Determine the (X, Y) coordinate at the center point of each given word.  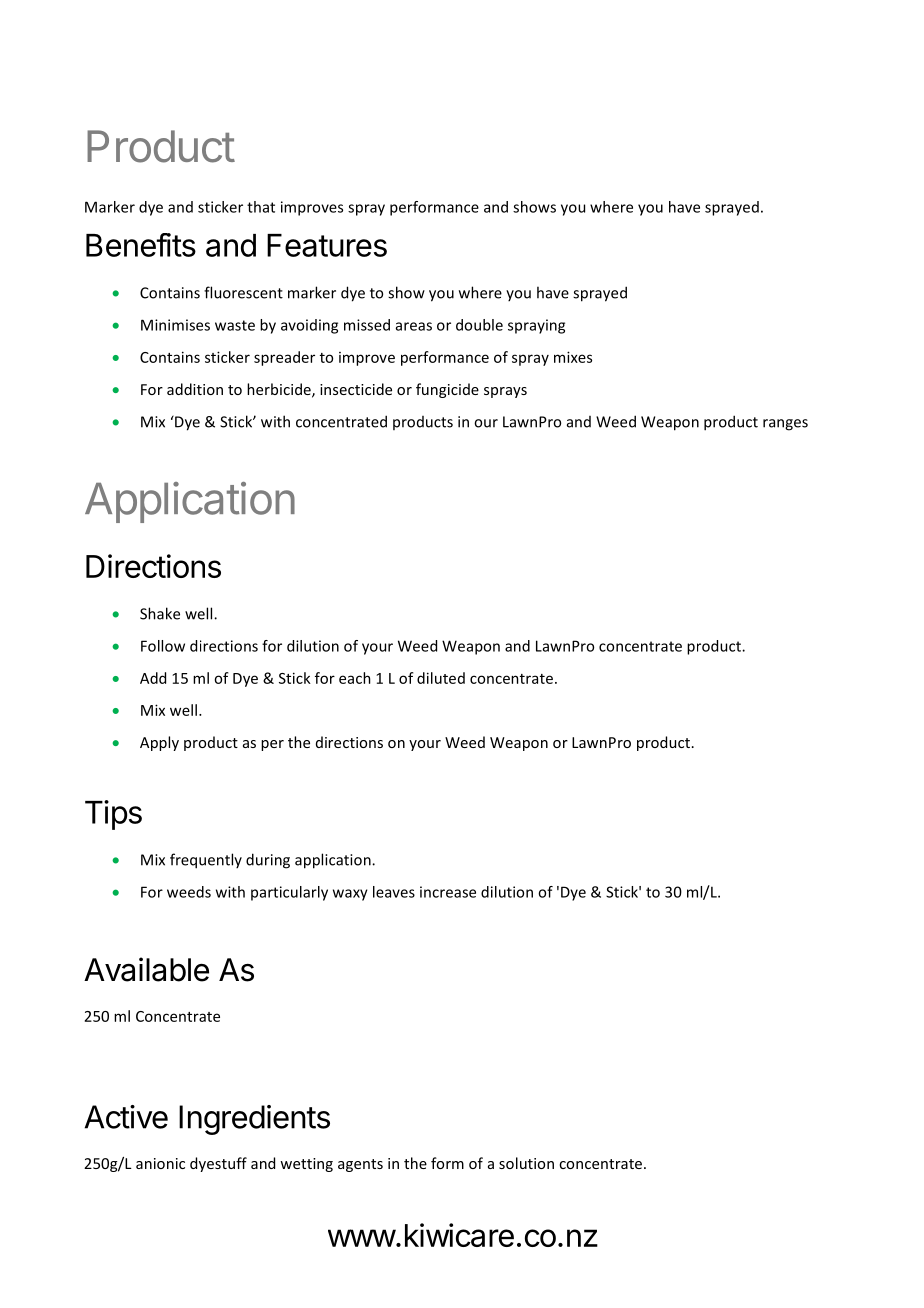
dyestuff (218, 1164)
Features (327, 245)
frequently (206, 861)
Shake (160, 613)
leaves (394, 892)
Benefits (141, 245)
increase (448, 892)
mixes (573, 357)
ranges (785, 425)
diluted (441, 678)
